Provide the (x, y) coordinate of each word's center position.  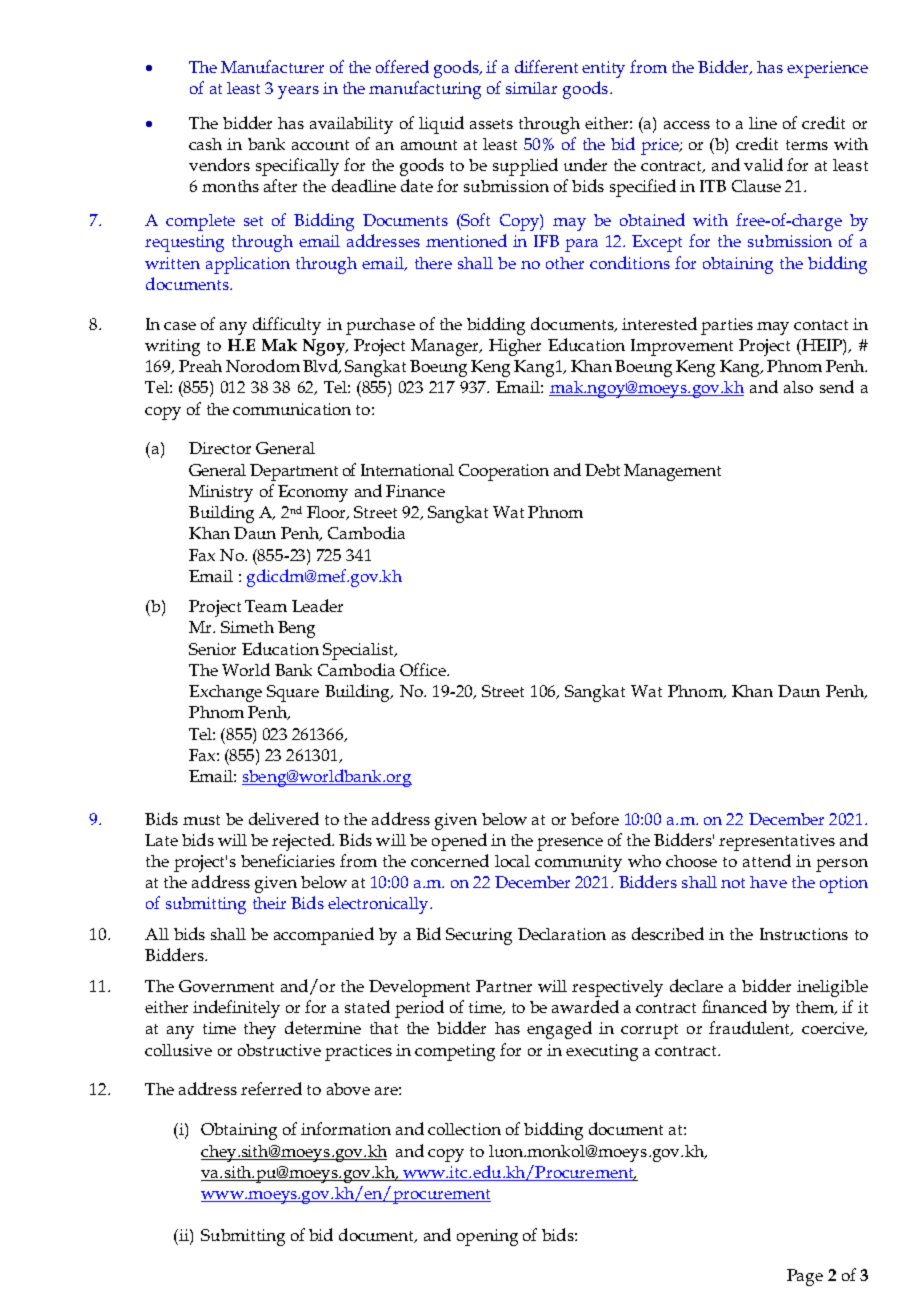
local (512, 861)
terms (807, 145)
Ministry (221, 493)
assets (491, 124)
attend (767, 860)
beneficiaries (288, 860)
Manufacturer (272, 66)
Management (672, 472)
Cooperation (504, 472)
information (346, 1128)
